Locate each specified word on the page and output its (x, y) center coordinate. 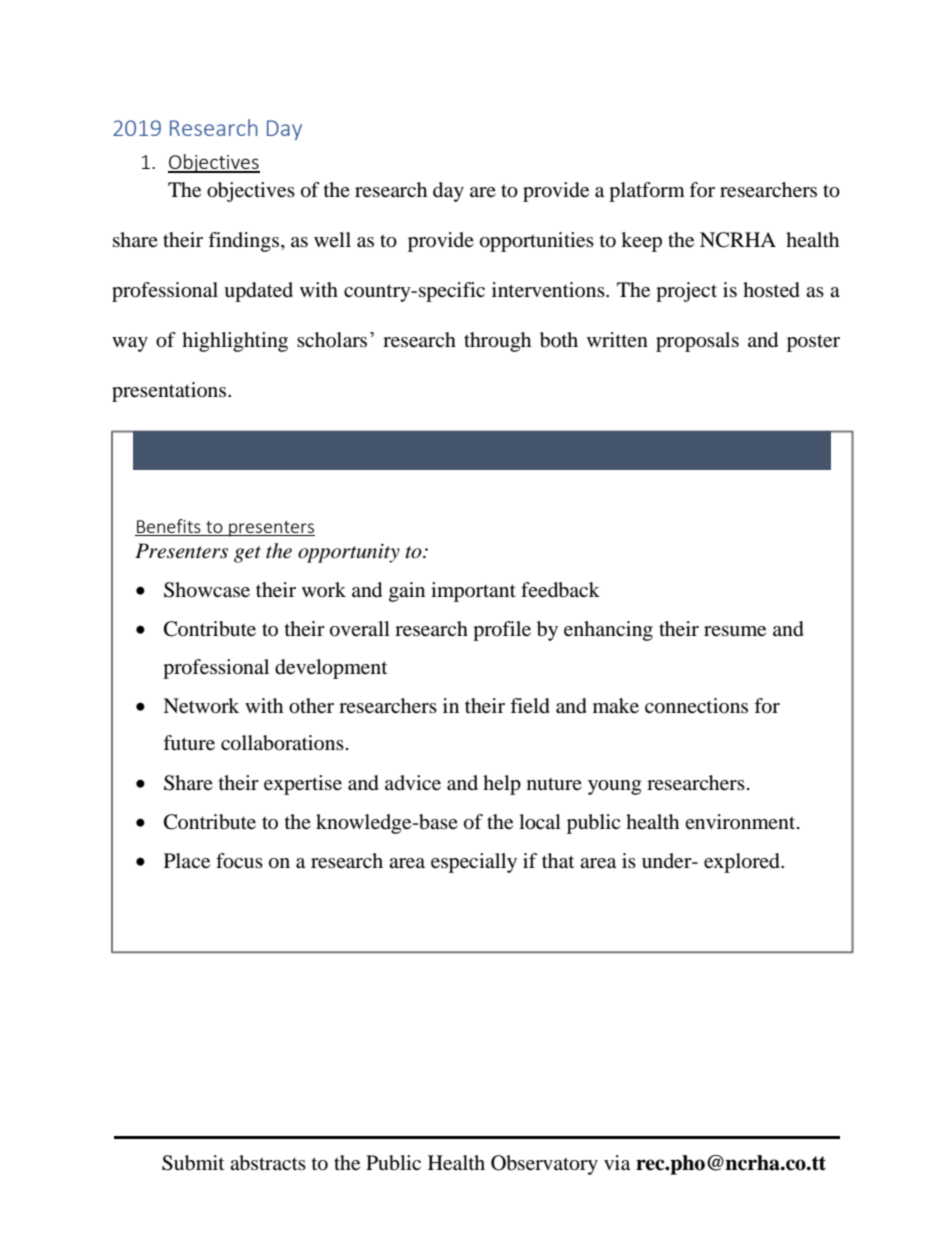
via (617, 1163)
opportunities (537, 242)
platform (647, 192)
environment (741, 821)
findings (245, 242)
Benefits (169, 526)
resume (735, 631)
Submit (193, 1163)
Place (187, 861)
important (473, 592)
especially (474, 863)
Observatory (544, 1165)
